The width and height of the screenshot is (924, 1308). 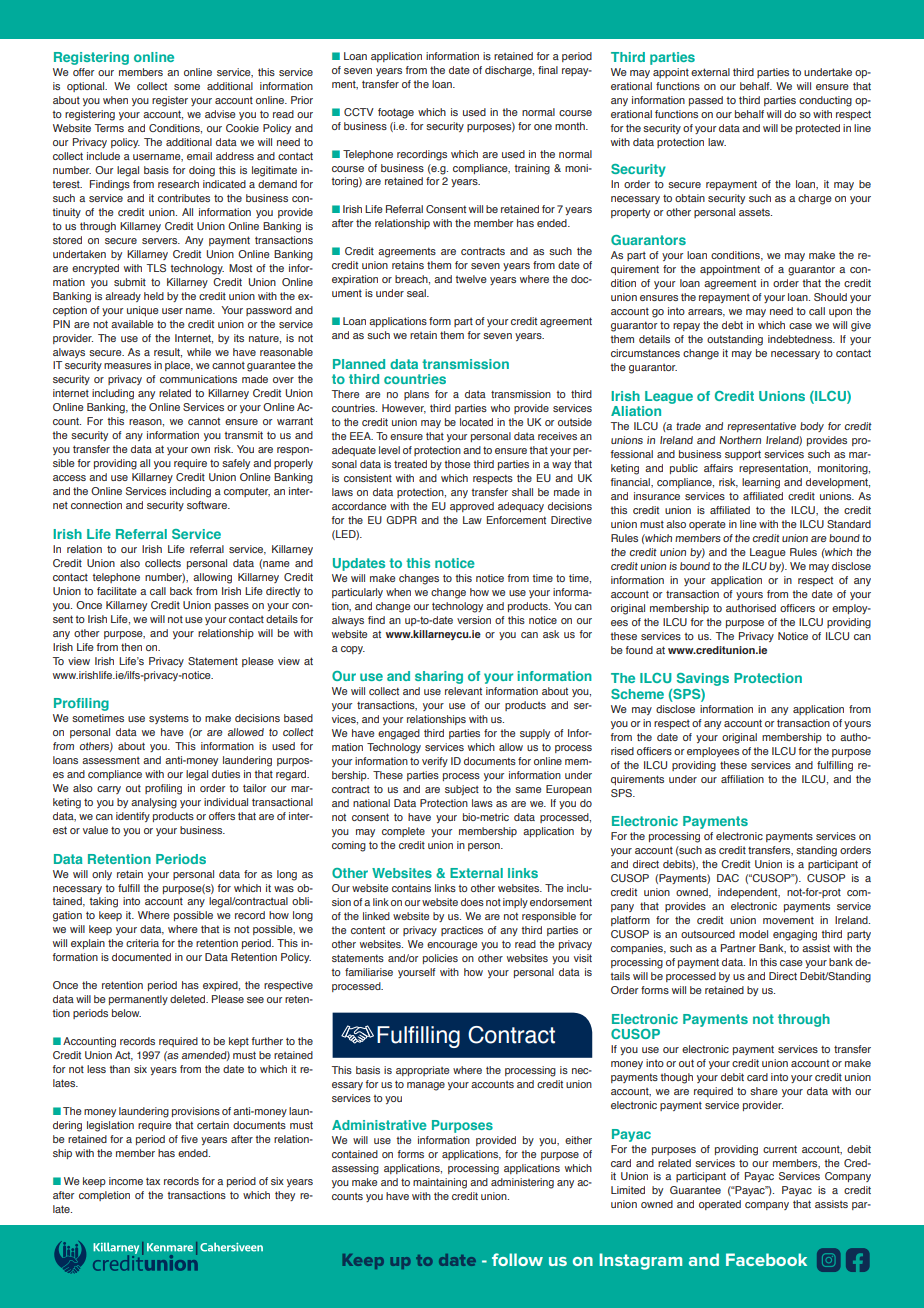 I want to click on Savings, so click(x=703, y=679).
